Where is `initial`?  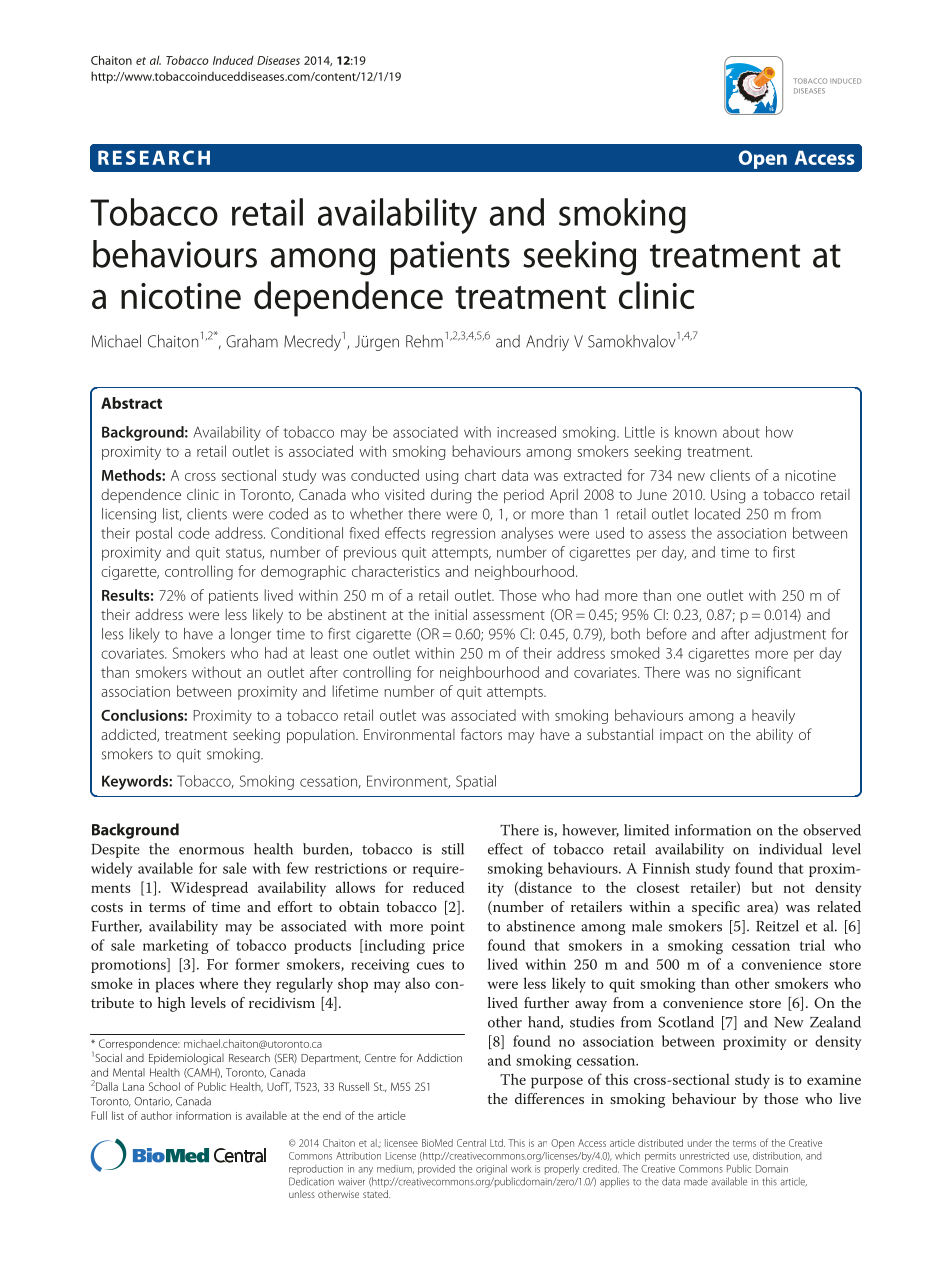
initial is located at coordinates (451, 614).
